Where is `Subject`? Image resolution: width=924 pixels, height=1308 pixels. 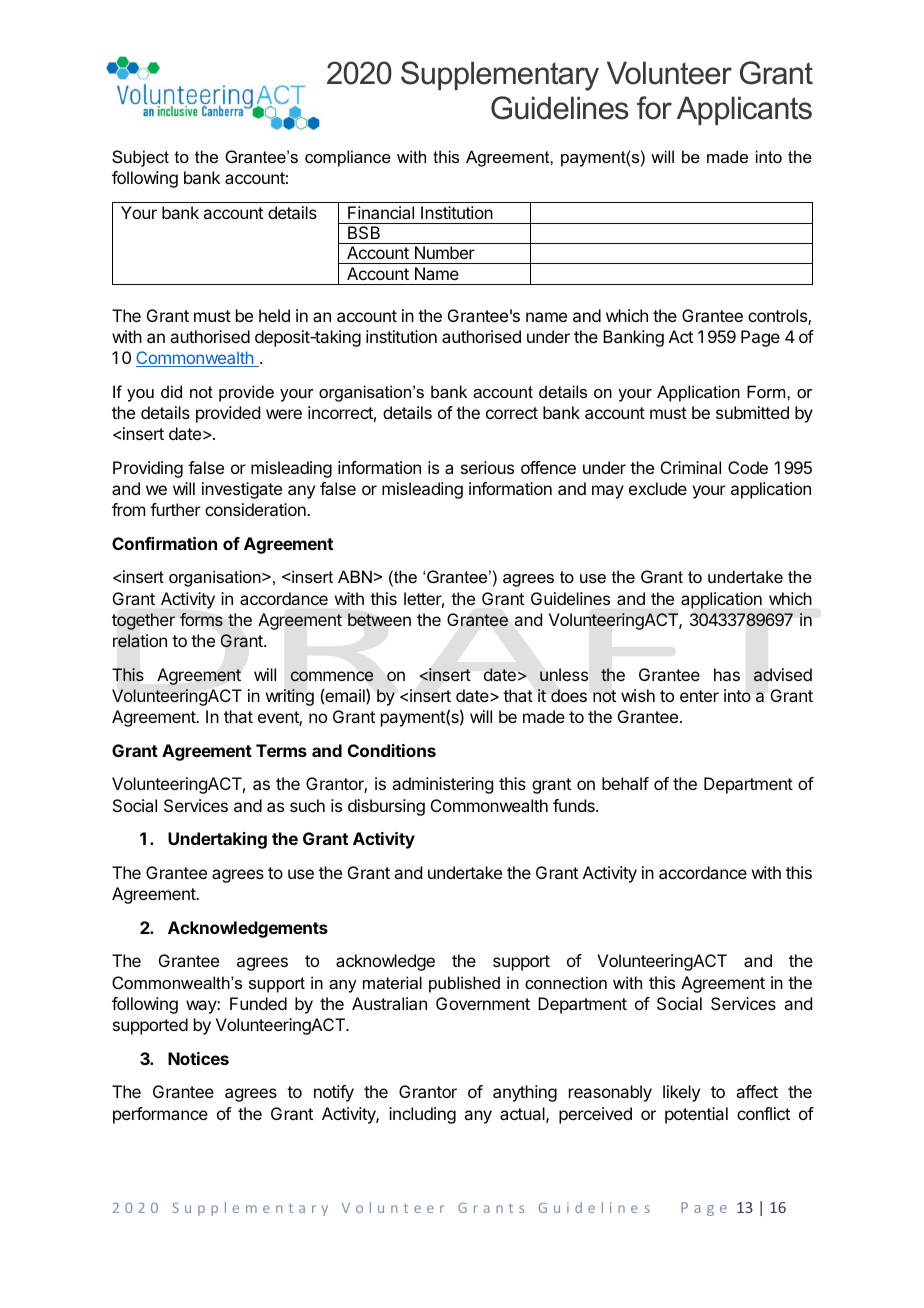
Subject is located at coordinates (140, 158).
